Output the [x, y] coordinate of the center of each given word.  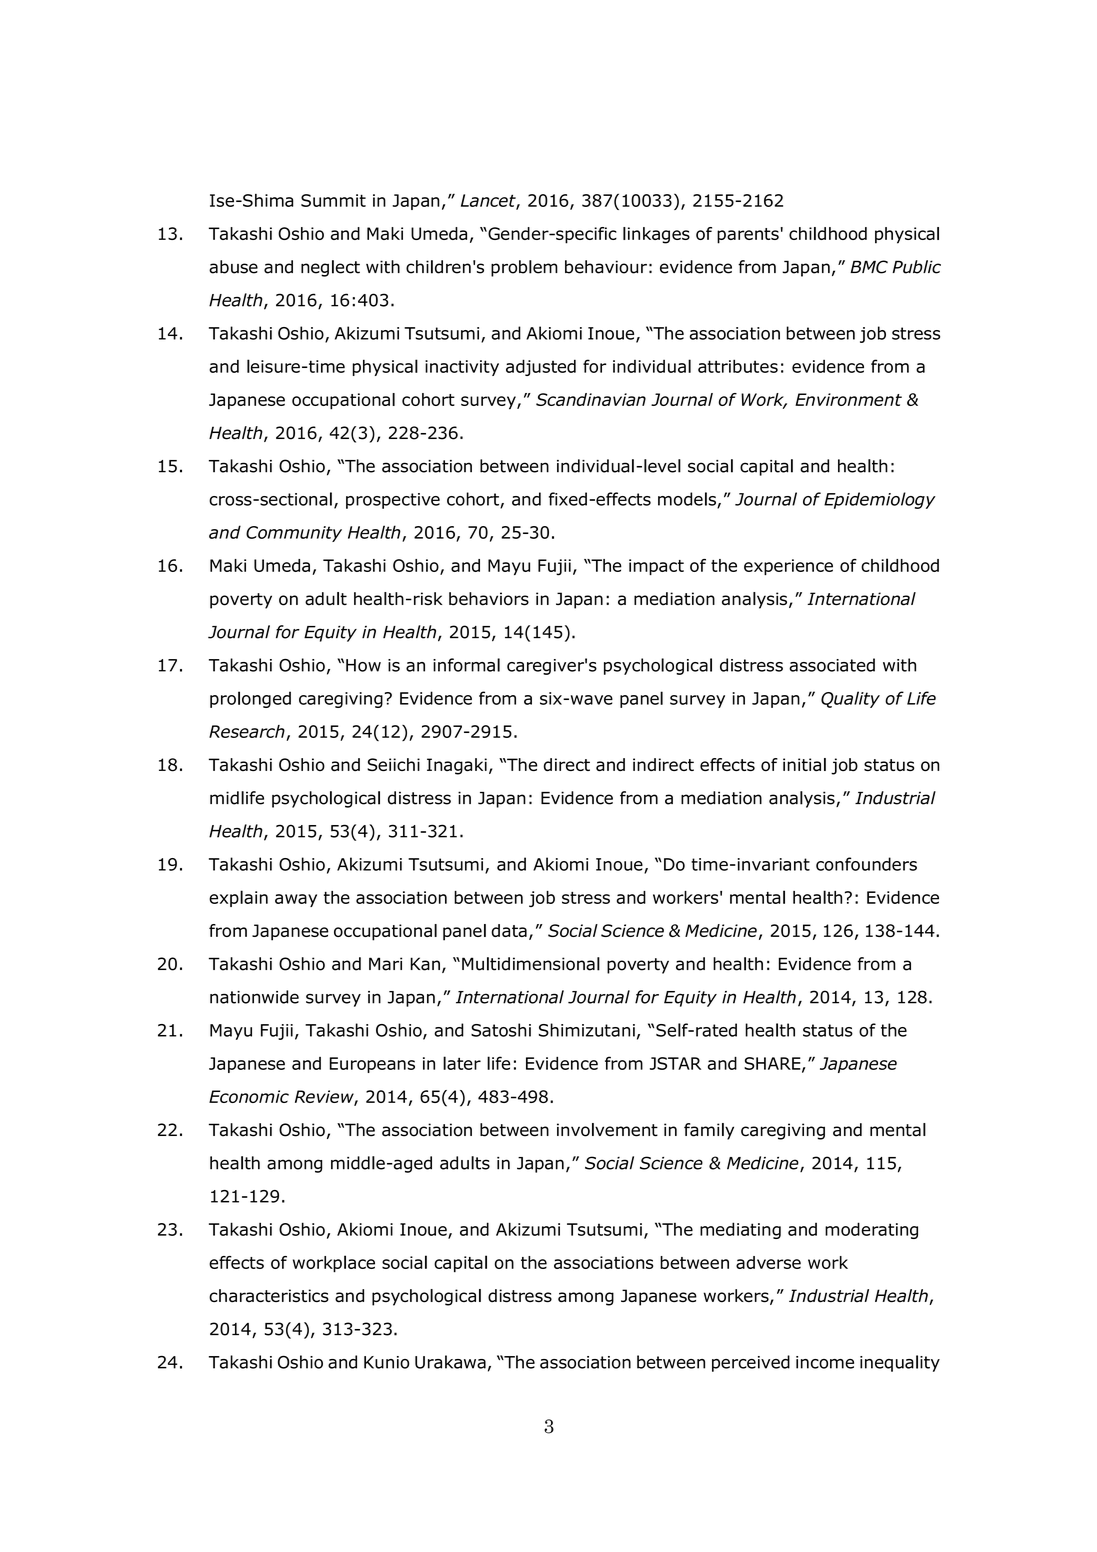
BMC [869, 267]
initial [804, 764]
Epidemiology [880, 500]
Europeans [372, 1065]
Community [294, 534]
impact [656, 567]
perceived [751, 1363]
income [825, 1362]
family [709, 1131]
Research [247, 731]
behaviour [606, 267]
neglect [330, 268]
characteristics [269, 1296]
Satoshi [501, 1030]
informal [466, 665]
